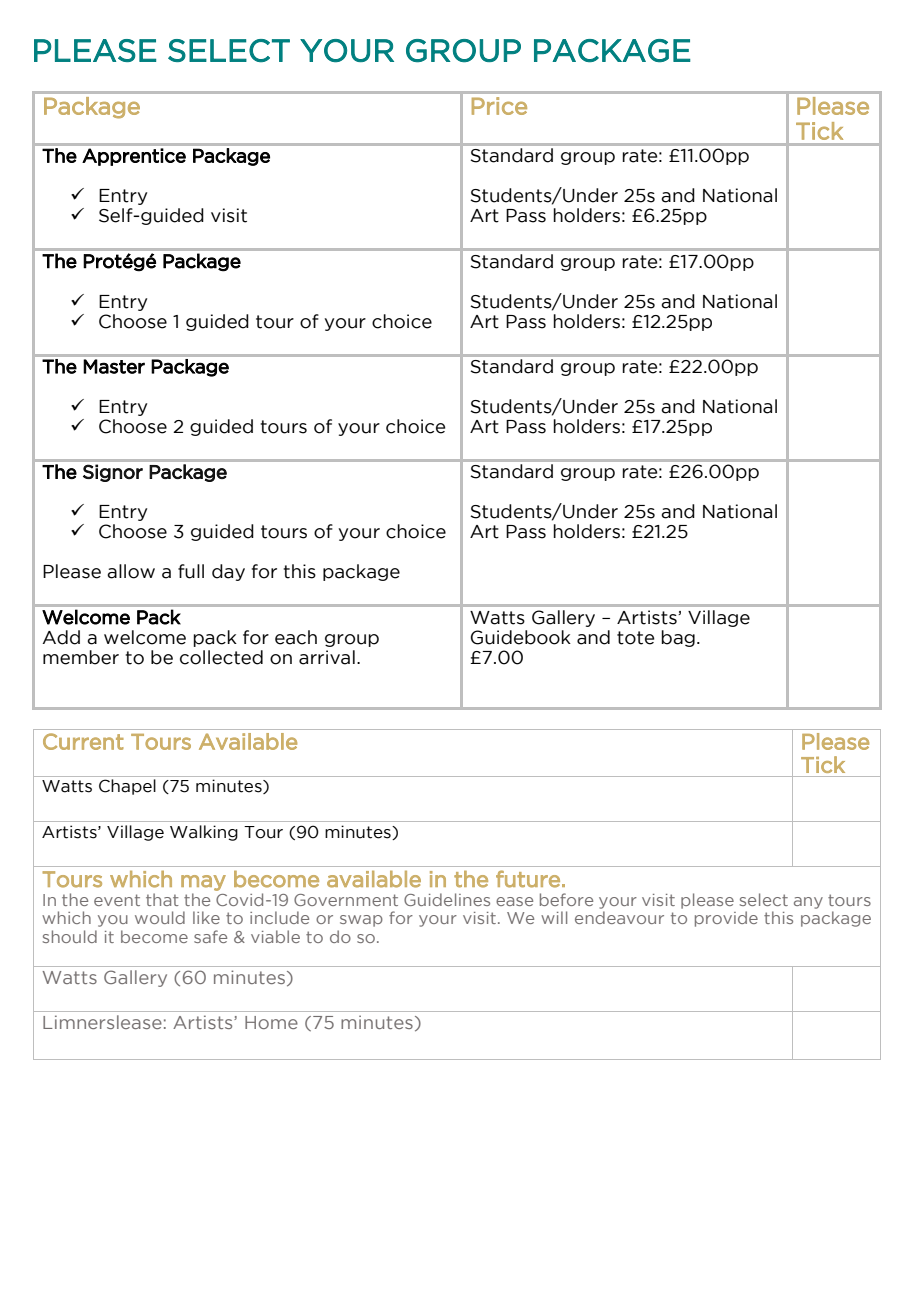  I want to click on Apprentice, so click(134, 157).
